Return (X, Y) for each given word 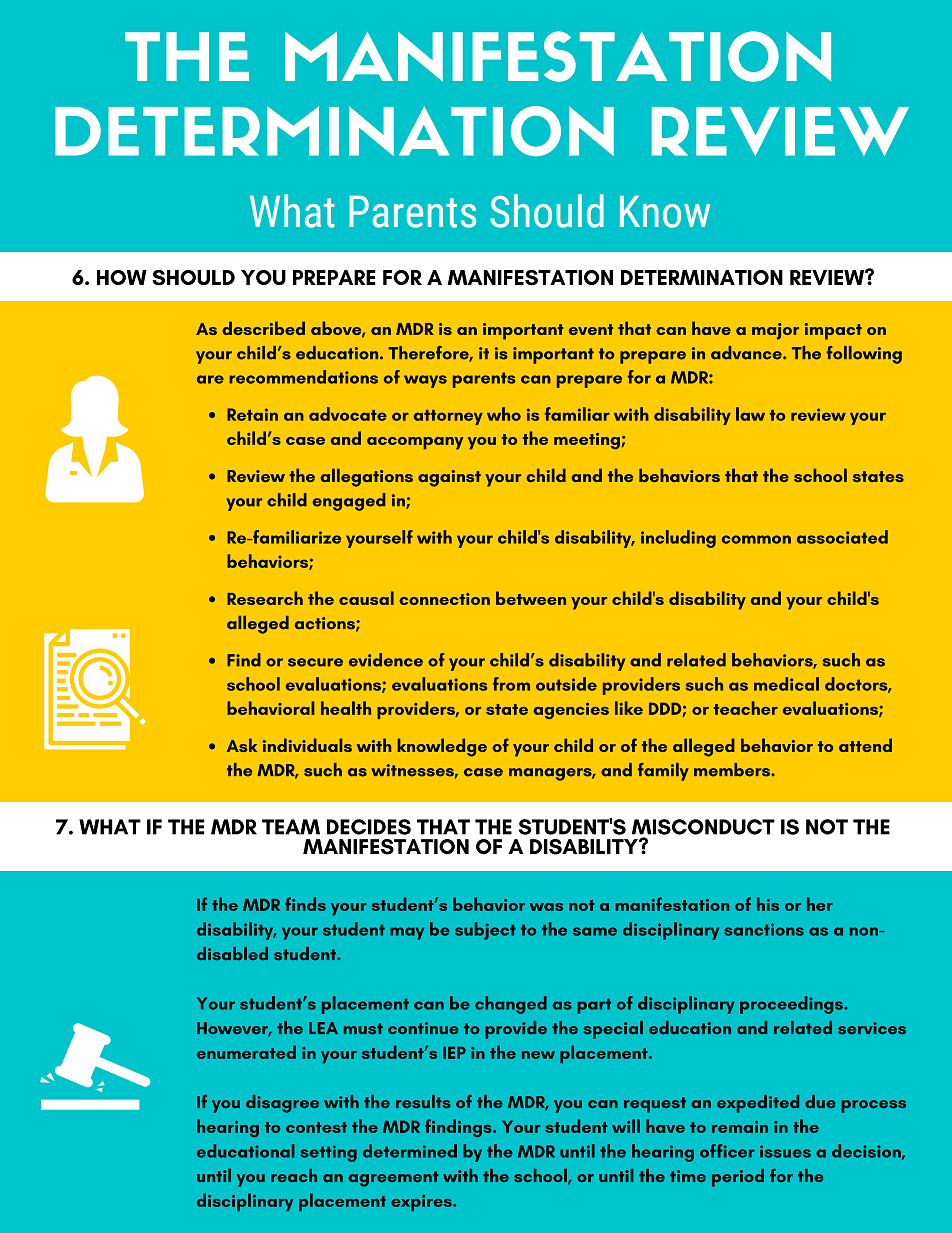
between (531, 598)
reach (294, 1175)
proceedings (792, 1005)
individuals (307, 745)
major (775, 331)
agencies (571, 710)
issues (785, 1151)
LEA (323, 1028)
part (594, 1006)
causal (366, 598)
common (756, 539)
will (626, 1126)
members (733, 770)
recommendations (303, 377)
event (591, 329)
